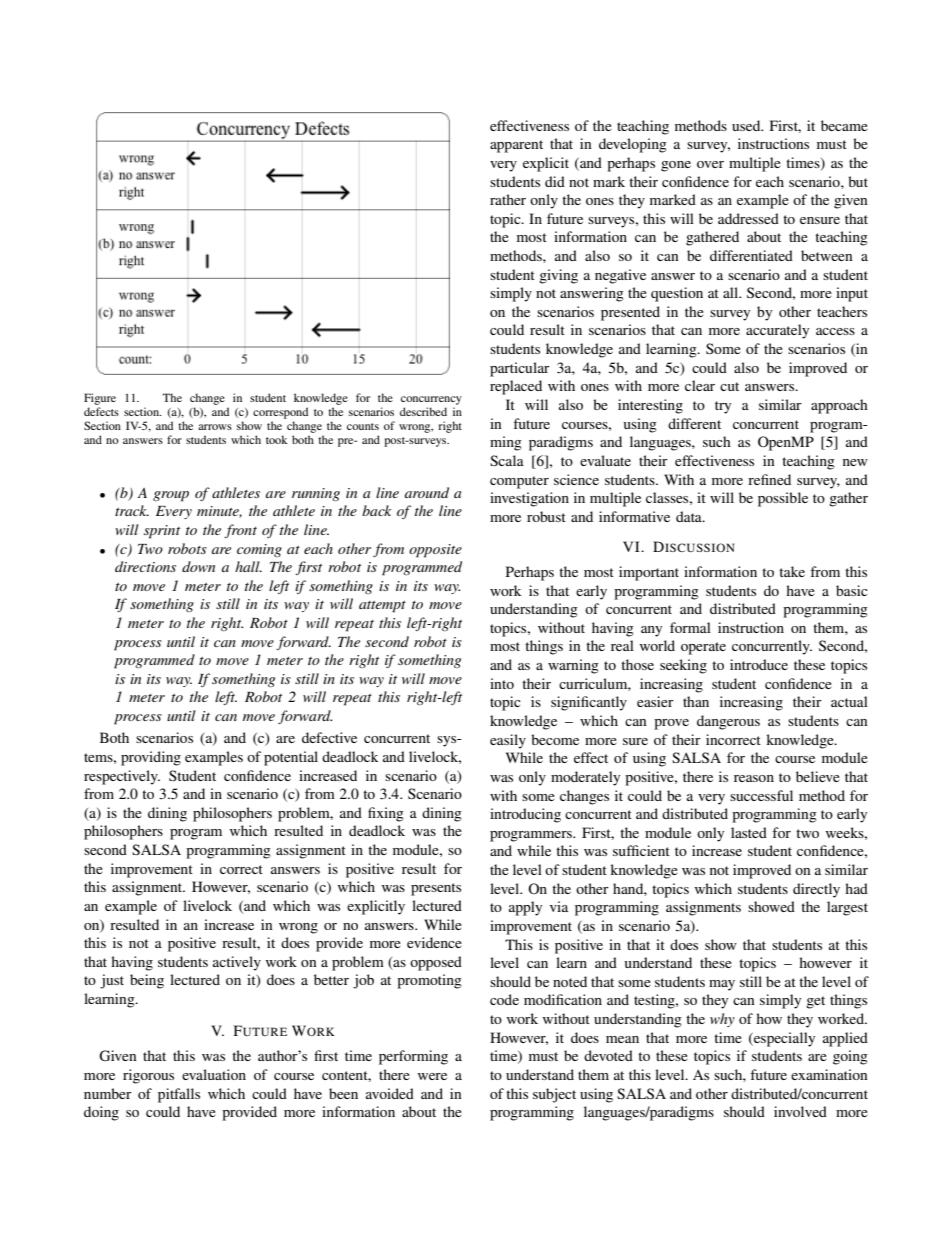 This page has height=1233, width=952. I want to click on introduce, so click(759, 664).
